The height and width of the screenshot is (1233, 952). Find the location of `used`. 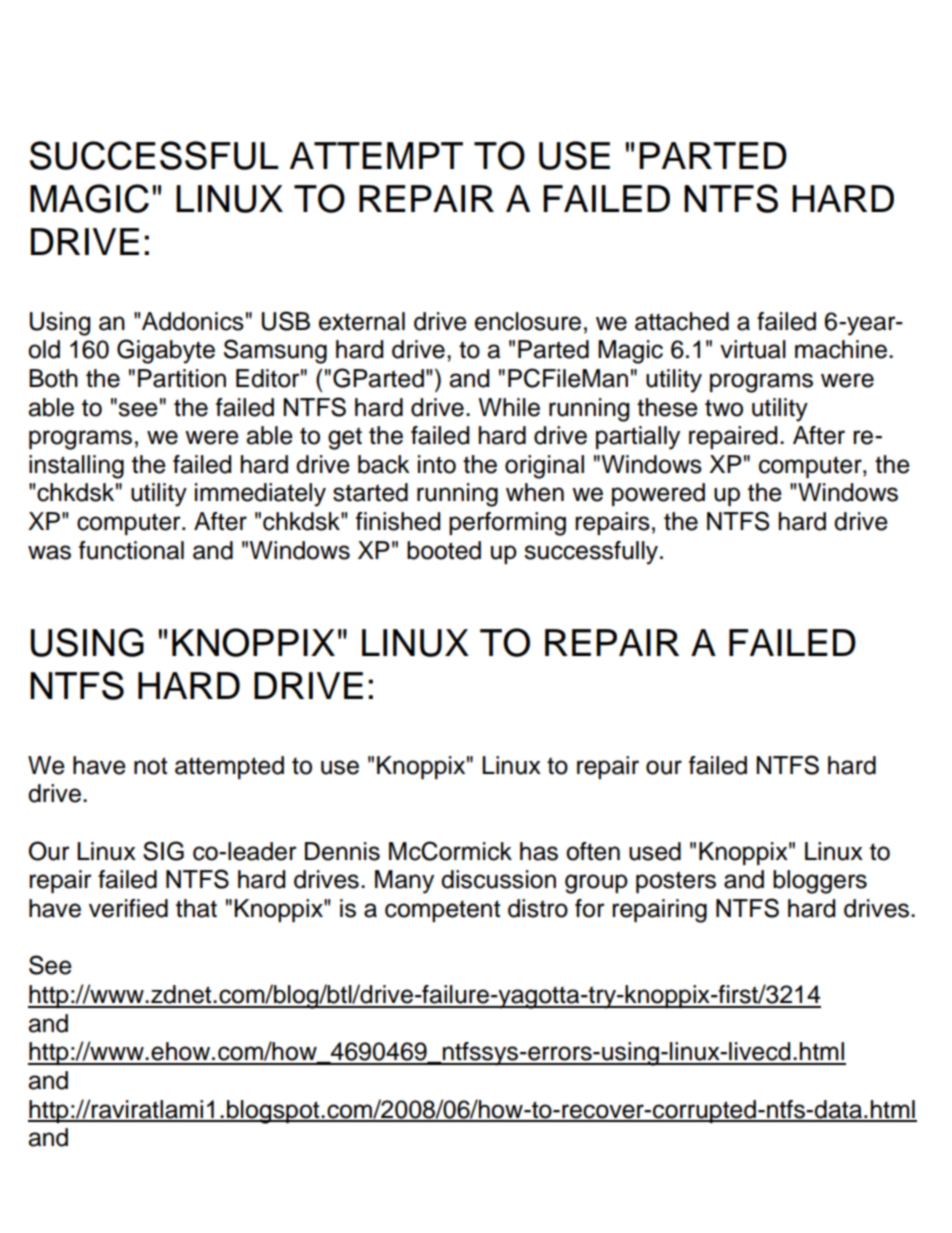

used is located at coordinates (655, 851).
